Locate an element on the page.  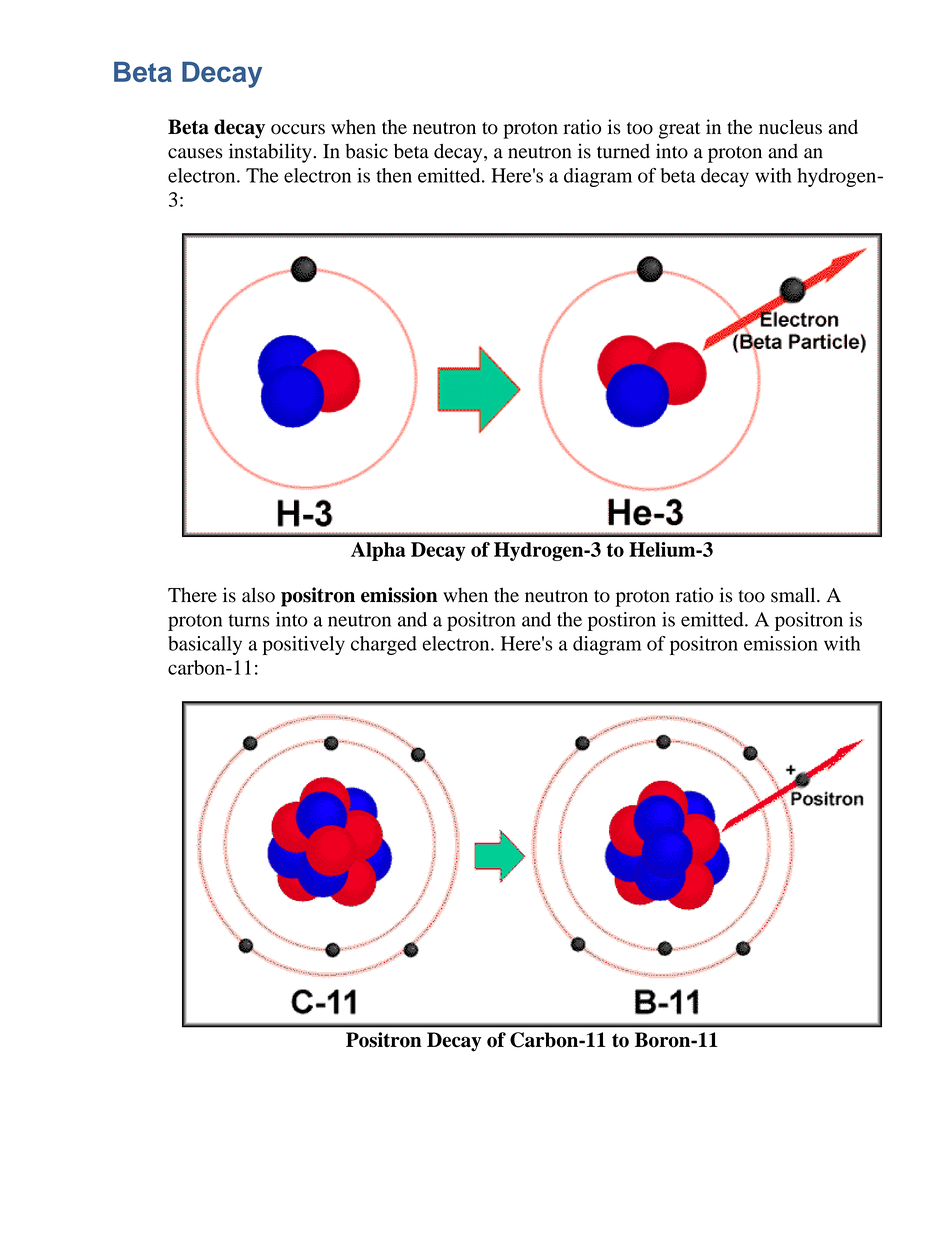
great is located at coordinates (680, 130).
